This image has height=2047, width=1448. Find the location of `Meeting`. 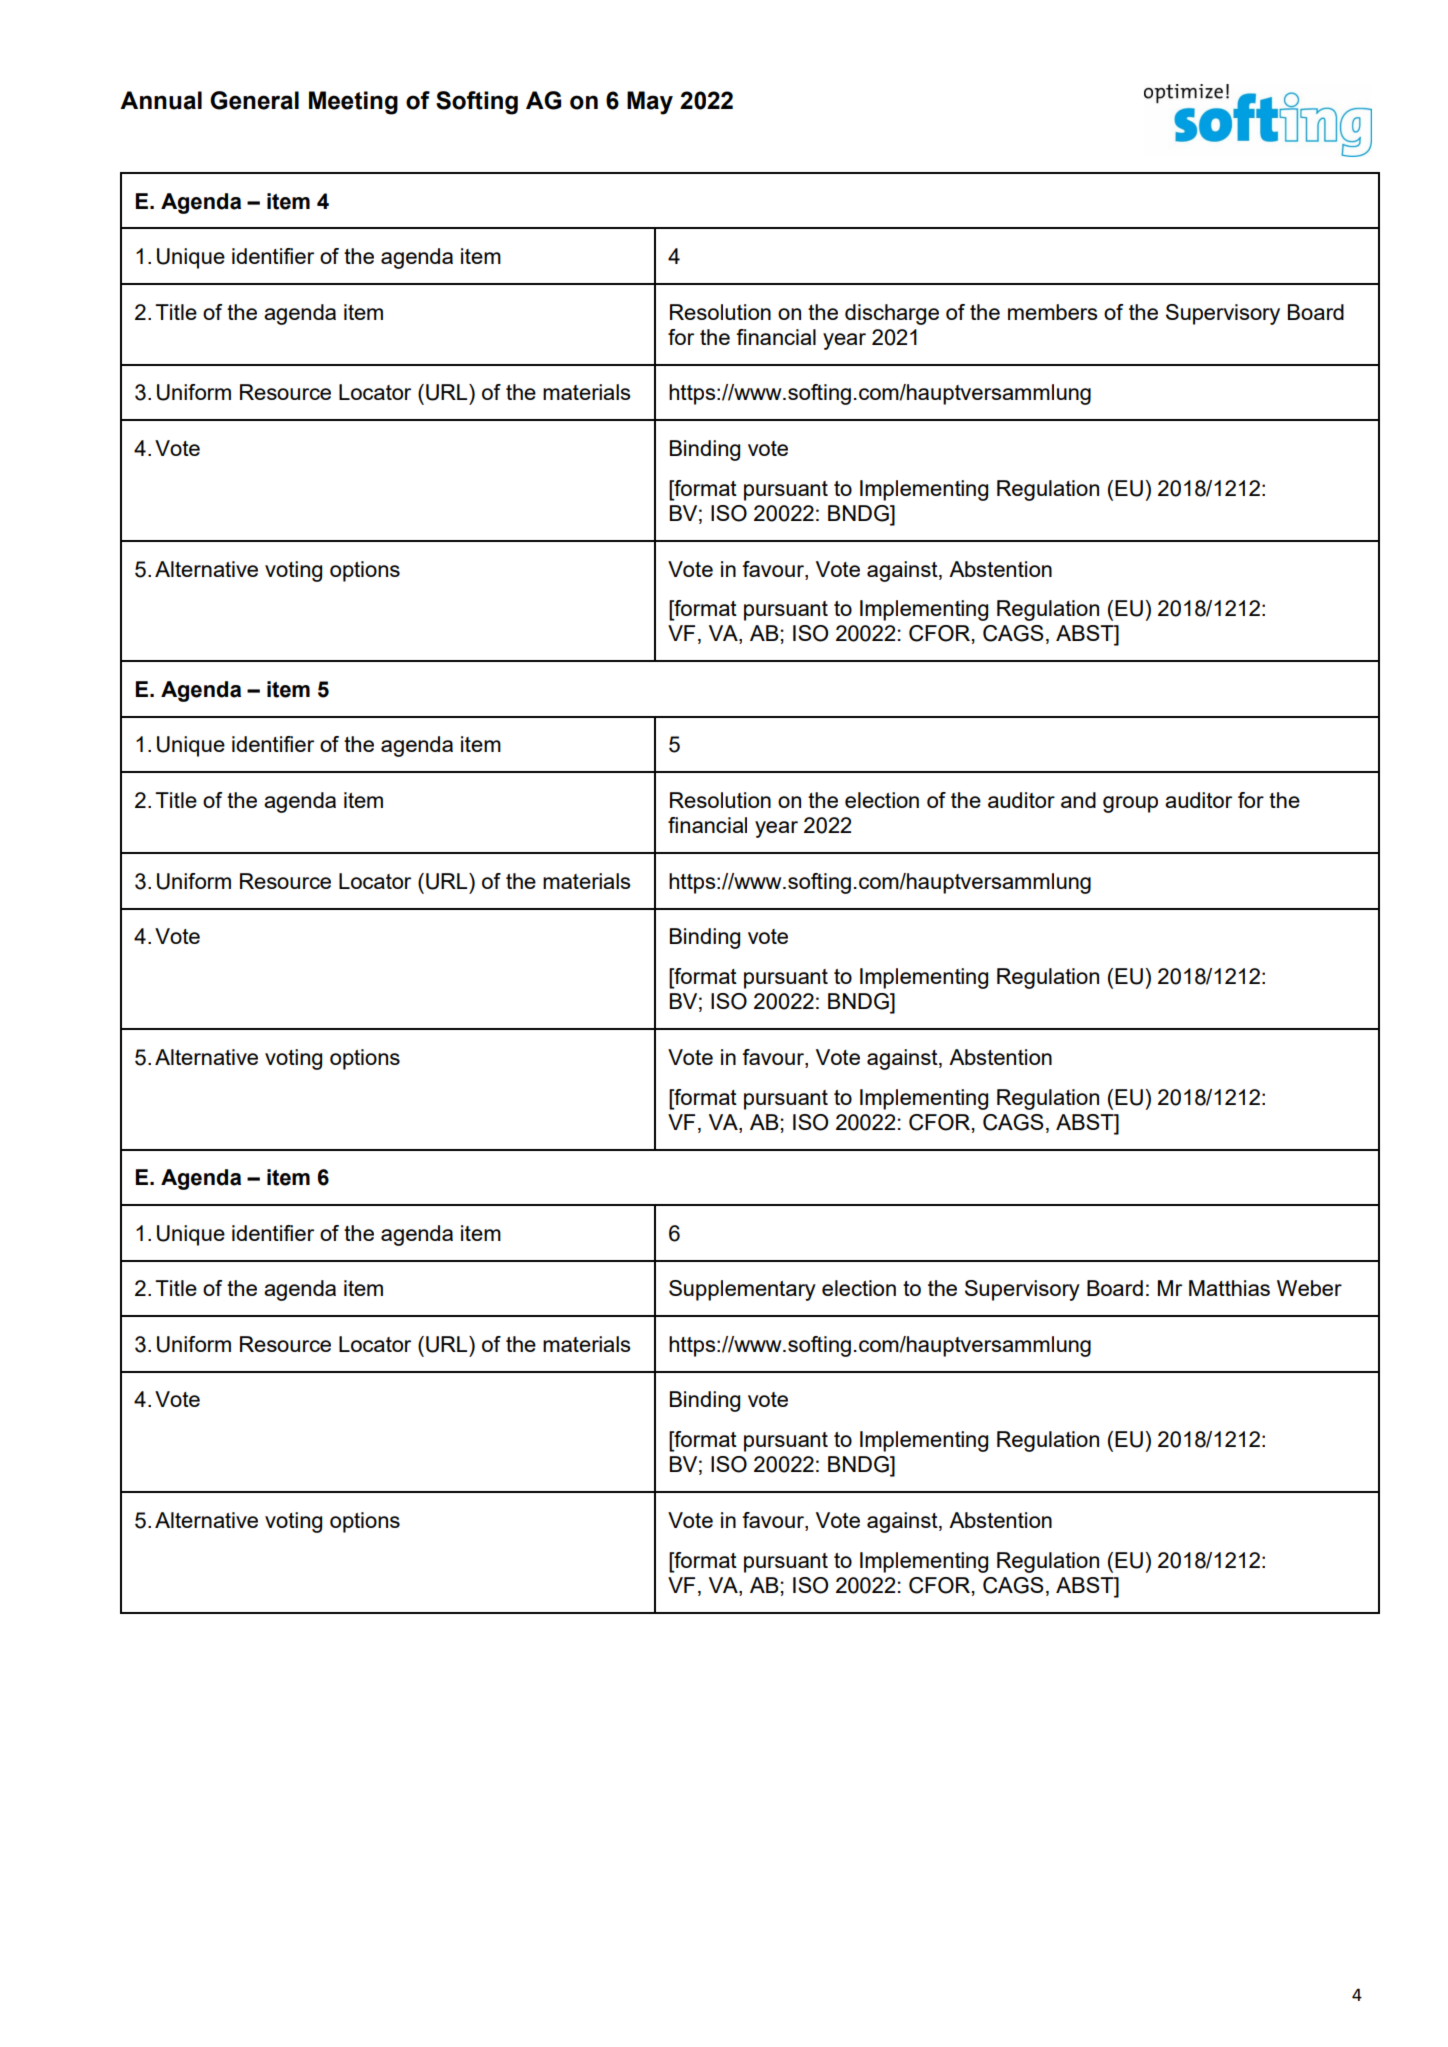

Meeting is located at coordinates (353, 103).
